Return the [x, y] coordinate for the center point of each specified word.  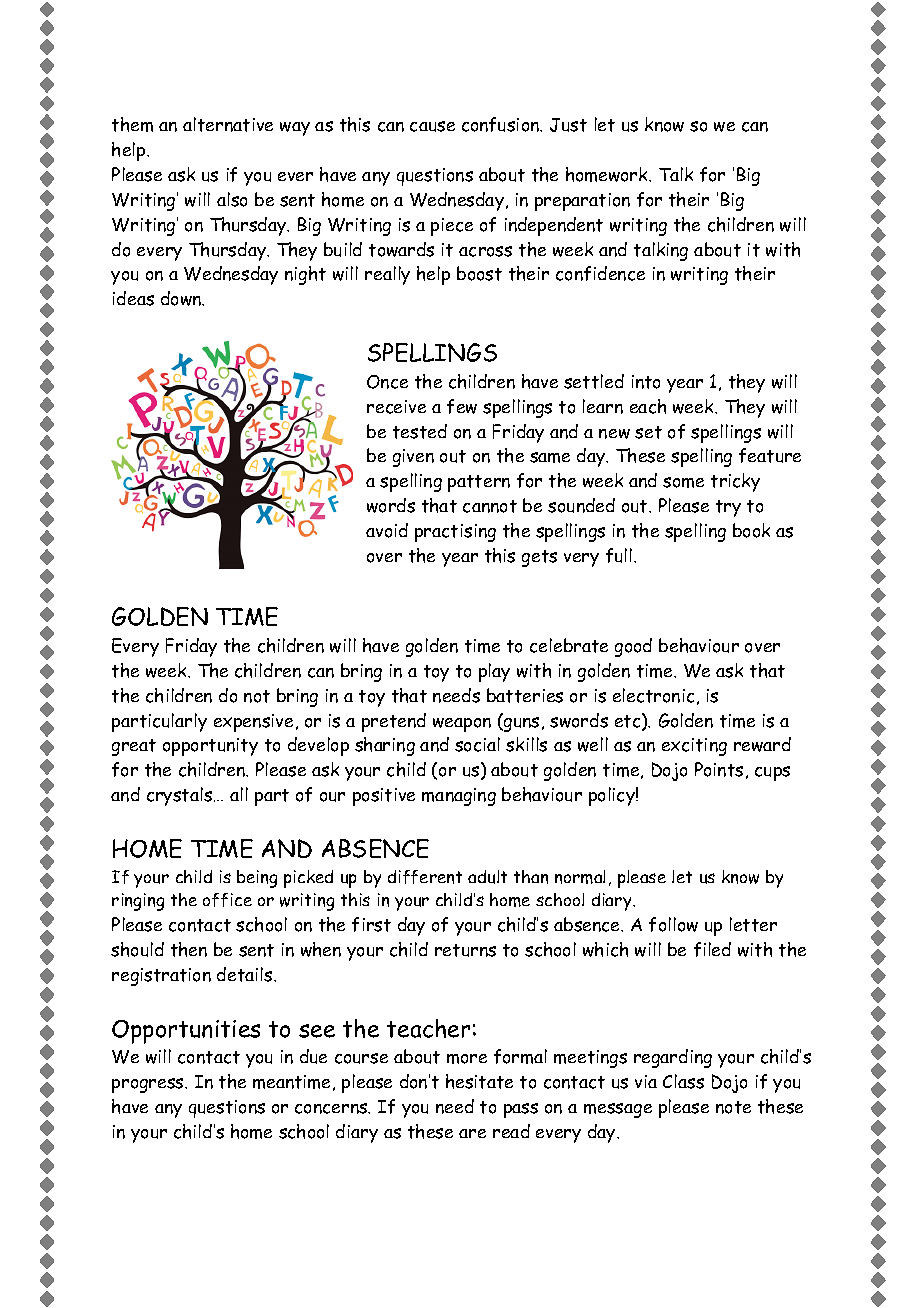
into [646, 382]
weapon [462, 725]
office [227, 900]
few [462, 406]
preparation [582, 202]
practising [455, 533]
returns [465, 950]
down [182, 298]
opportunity [210, 747]
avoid [387, 530]
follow [673, 924]
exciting [694, 747]
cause [432, 126]
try [728, 508]
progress [149, 1085]
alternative [228, 124]
